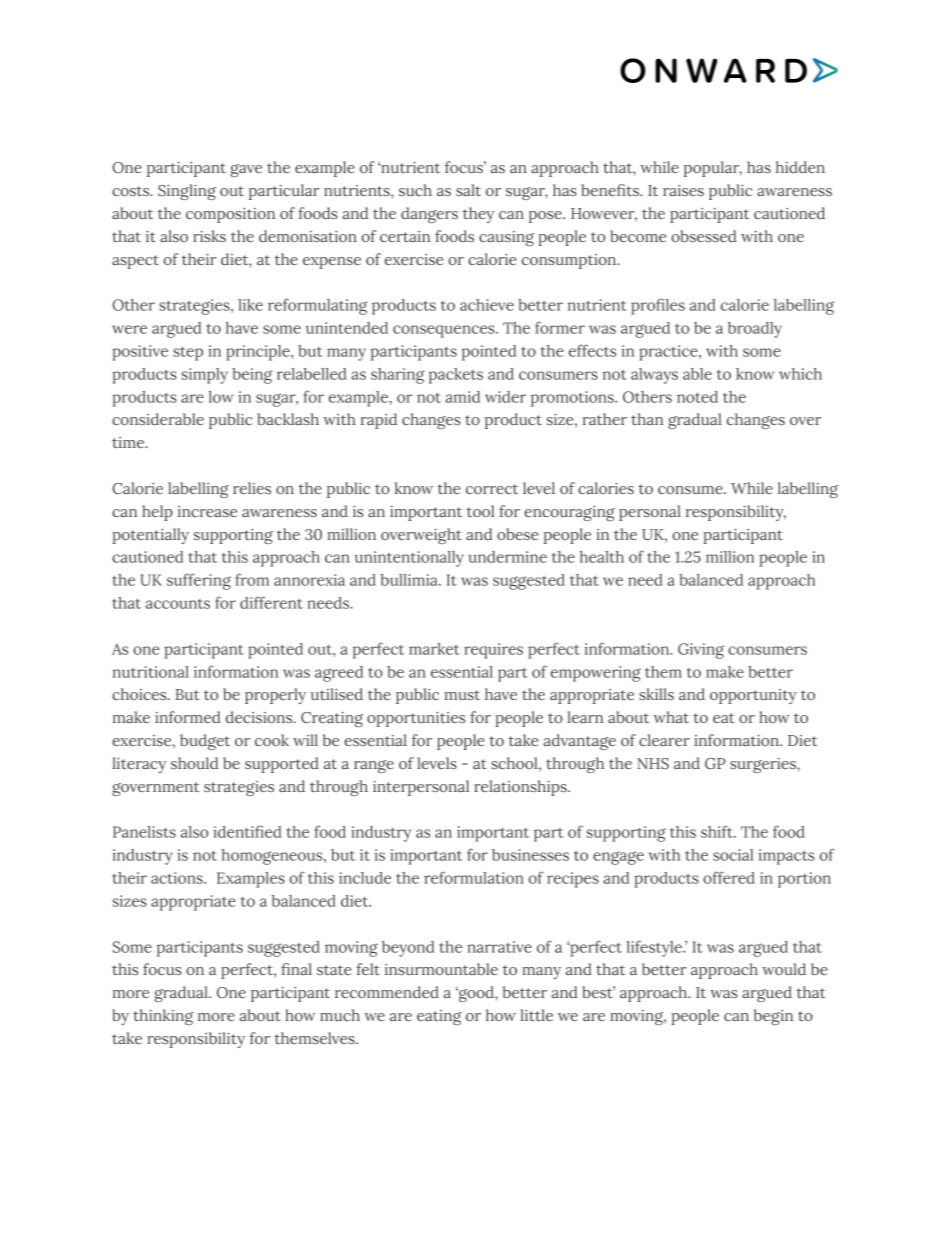 The width and height of the document is (952, 1233). I want to click on correct, so click(492, 489).
